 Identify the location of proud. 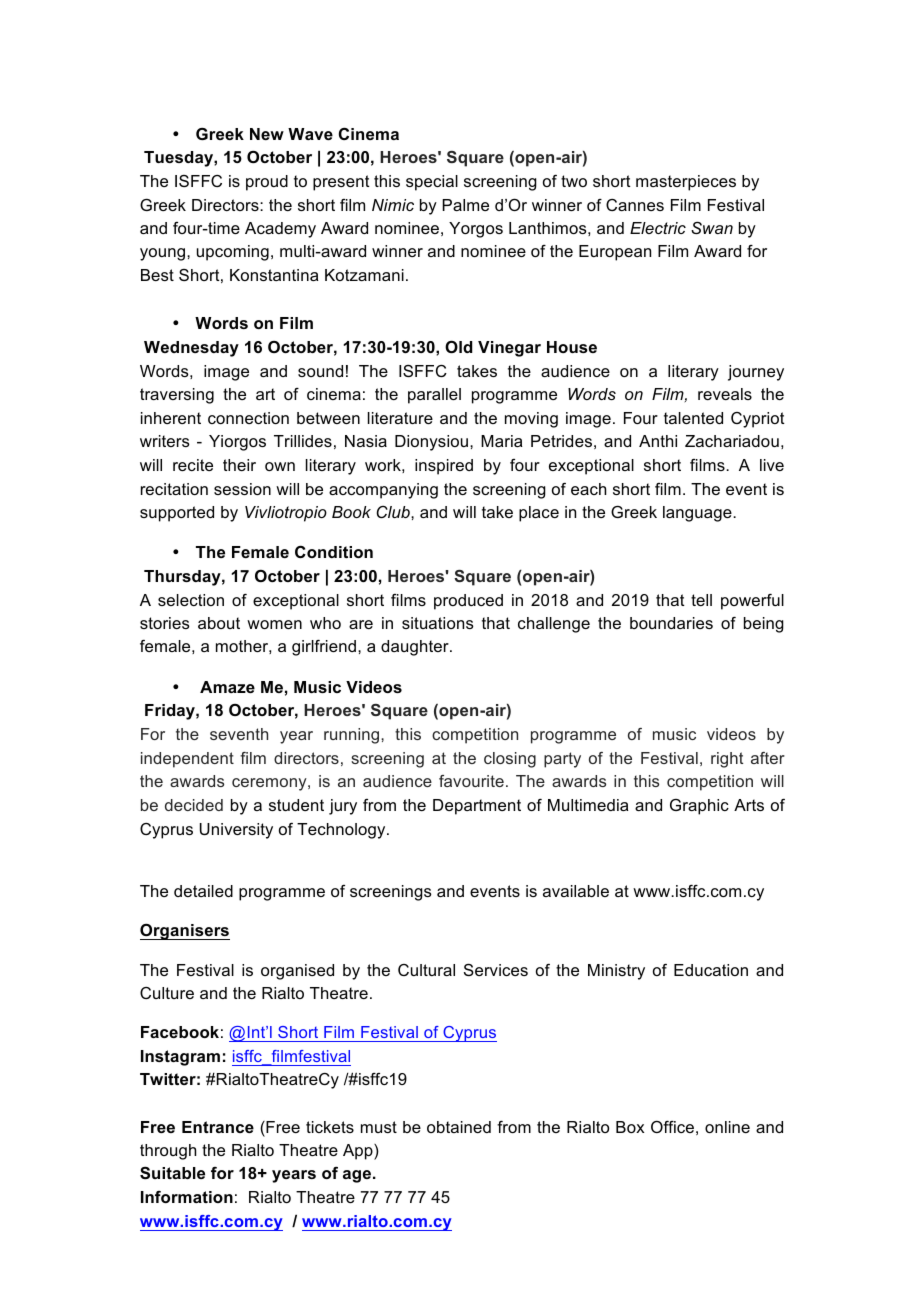
(267, 183).
